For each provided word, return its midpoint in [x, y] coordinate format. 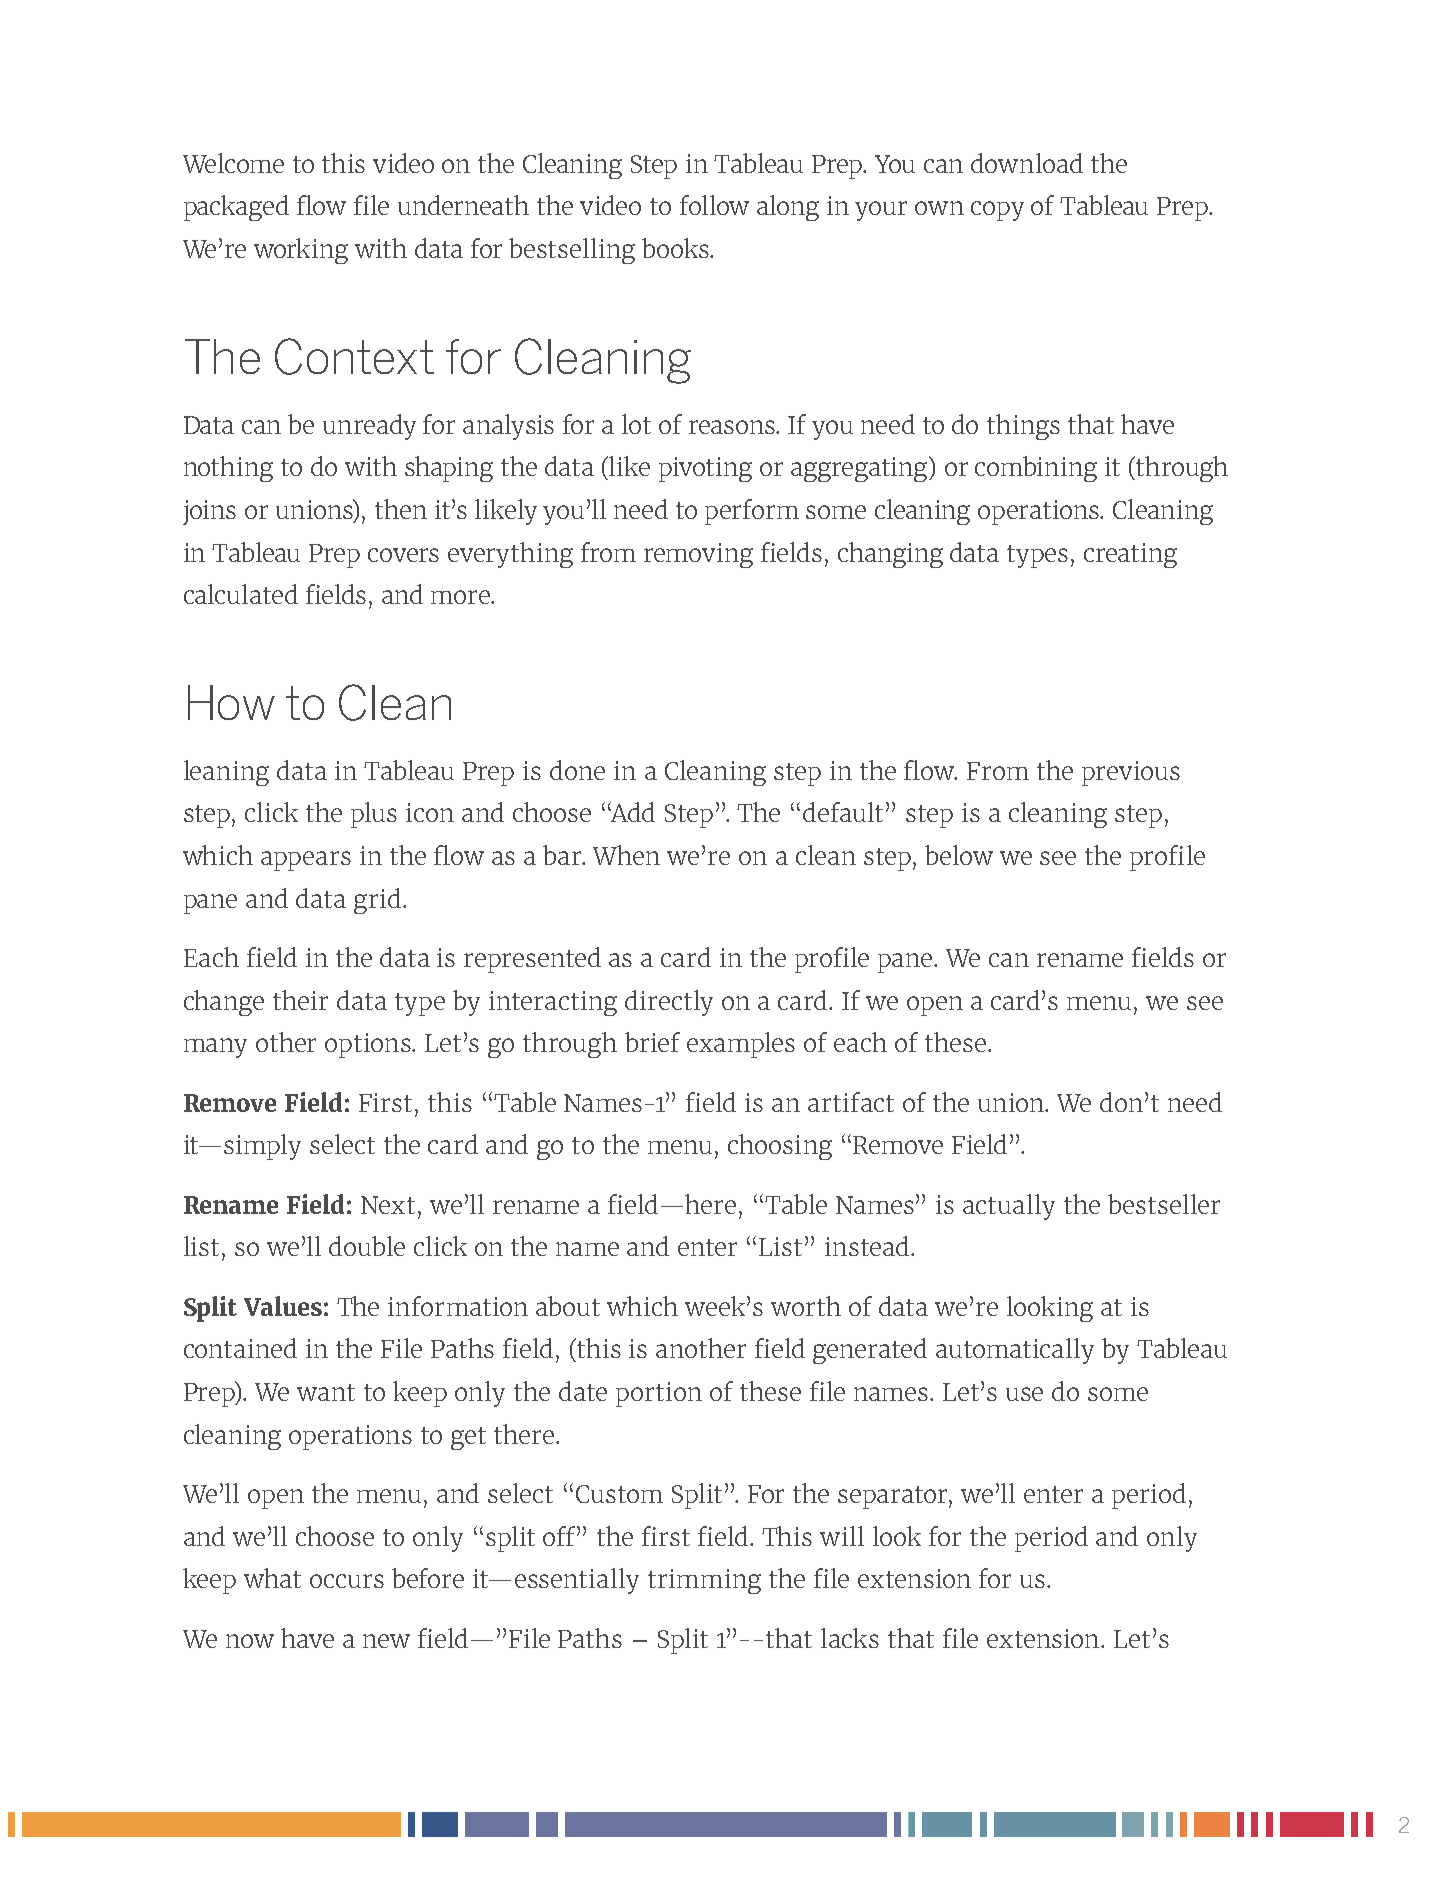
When [626, 855]
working [301, 251]
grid [377, 901]
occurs [347, 1581]
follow [714, 205]
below [959, 855]
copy [997, 211]
